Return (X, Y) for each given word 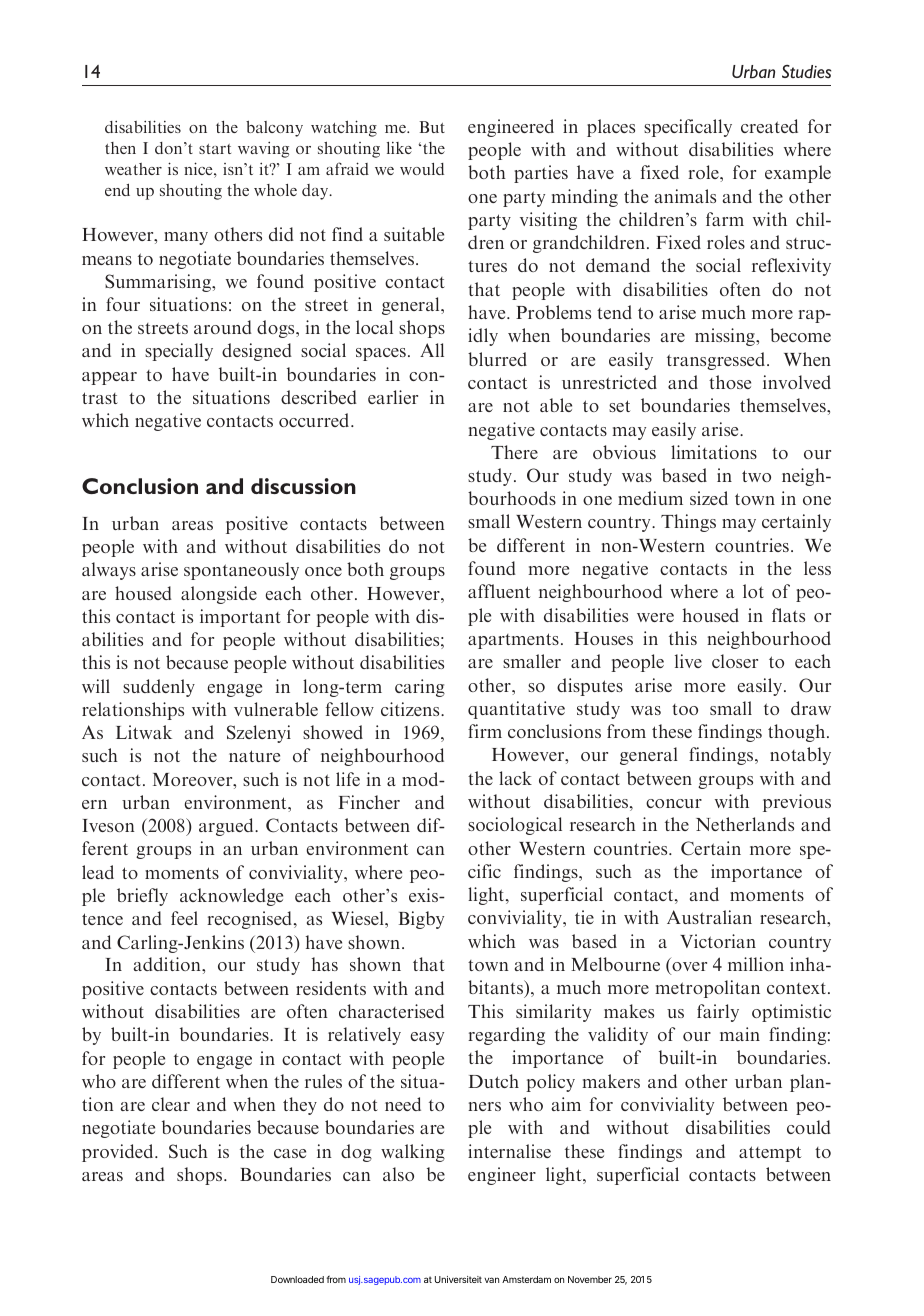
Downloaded (297, 1279)
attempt (770, 1154)
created (769, 126)
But (432, 127)
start (215, 149)
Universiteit (458, 1279)
